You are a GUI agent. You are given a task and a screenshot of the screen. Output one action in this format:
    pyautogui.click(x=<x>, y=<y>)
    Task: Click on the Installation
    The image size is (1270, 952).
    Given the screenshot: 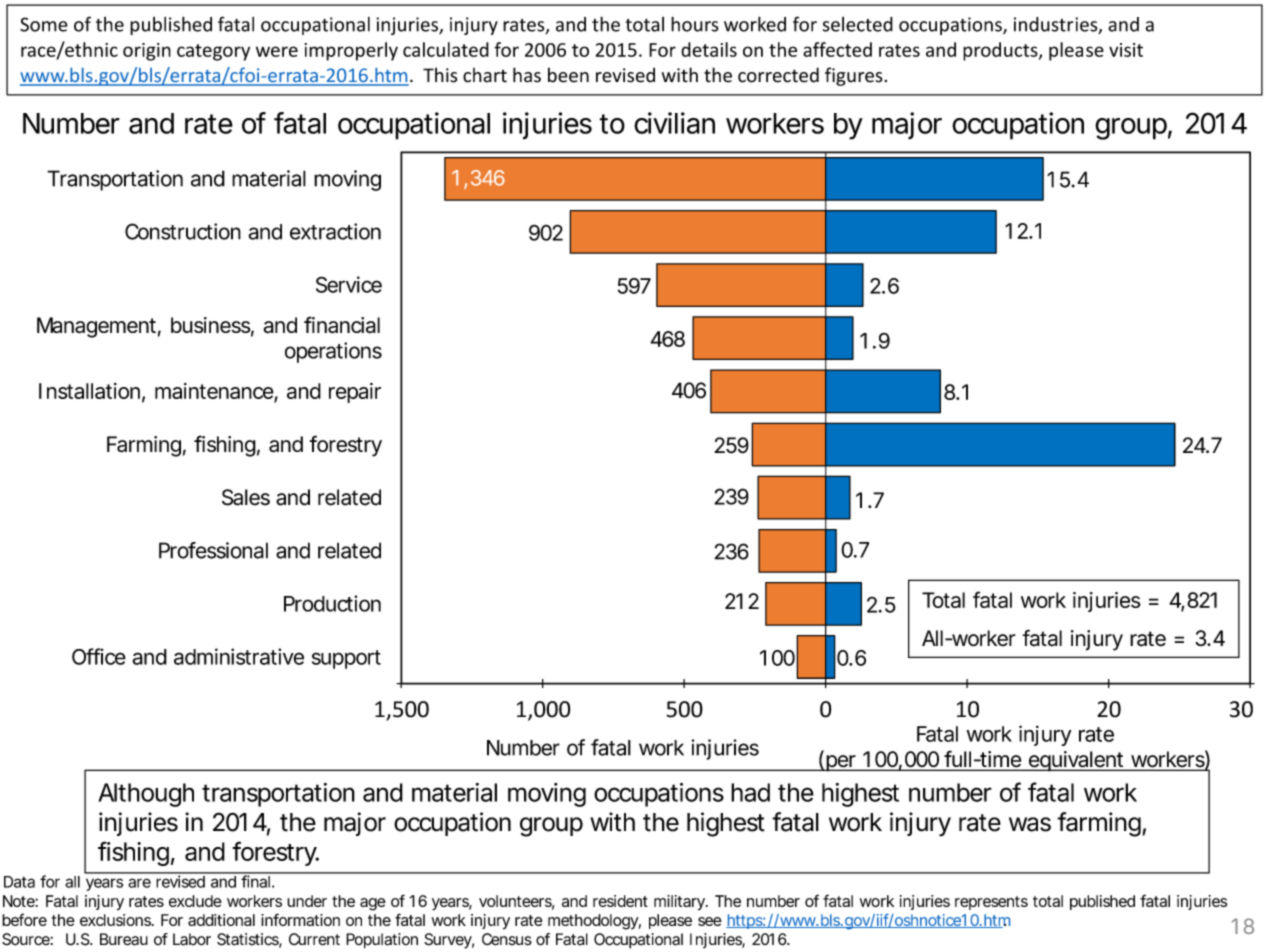 What is the action you would take?
    pyautogui.click(x=89, y=391)
